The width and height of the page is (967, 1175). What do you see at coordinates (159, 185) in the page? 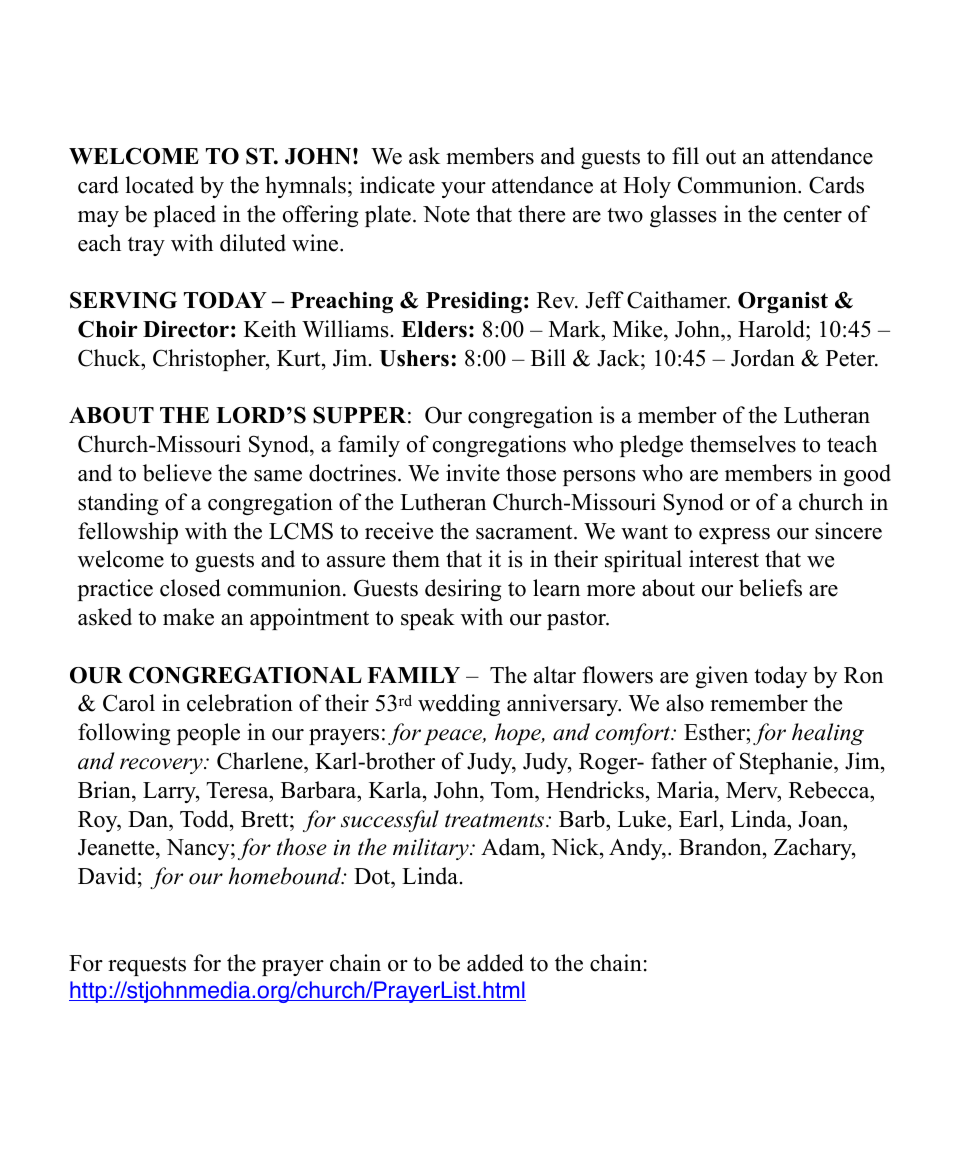
I see `located` at bounding box center [159, 185].
